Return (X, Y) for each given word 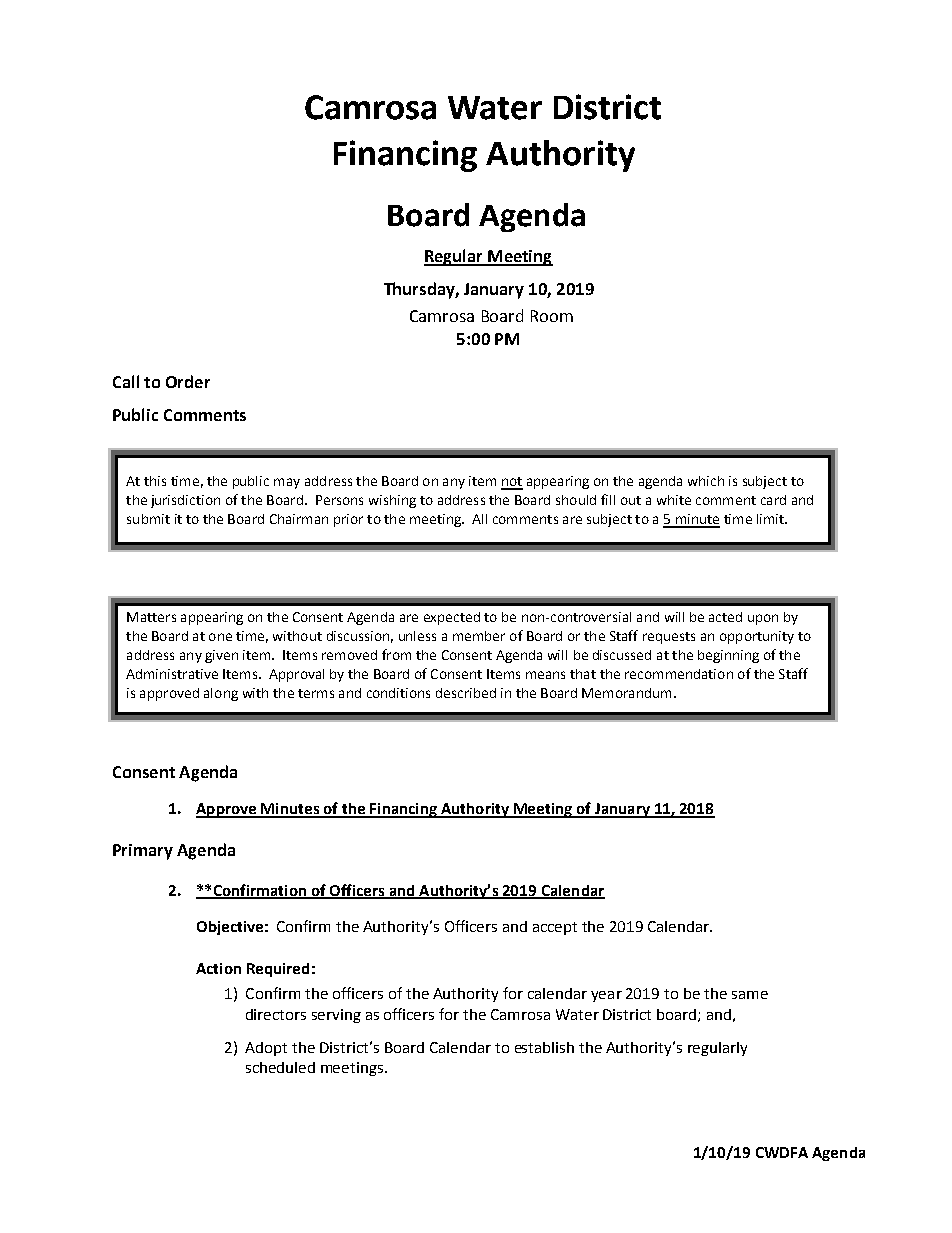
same (750, 995)
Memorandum (626, 693)
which (706, 481)
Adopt (266, 1049)
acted (725, 617)
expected (452, 618)
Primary (143, 852)
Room (552, 316)
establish (544, 1047)
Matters (151, 617)
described (466, 693)
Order (188, 381)
